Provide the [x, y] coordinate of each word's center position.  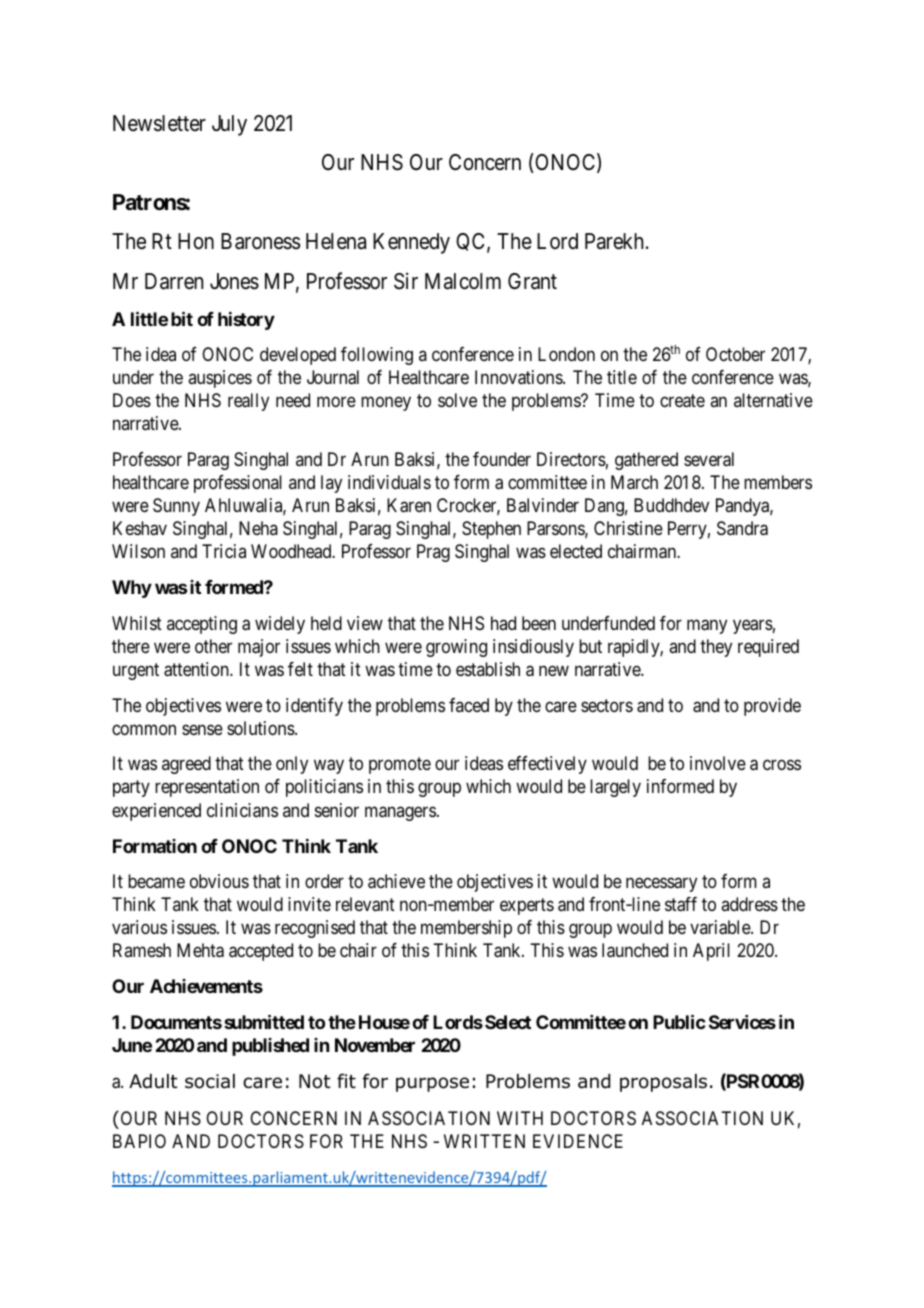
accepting [202, 625]
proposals [663, 1083]
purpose [432, 1084]
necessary [661, 884]
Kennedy [411, 243]
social [210, 1081]
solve [457, 400]
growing [456, 648]
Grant [532, 281]
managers [400, 813]
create [682, 401]
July [229, 125]
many [707, 626]
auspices [220, 379]
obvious [219, 881]
